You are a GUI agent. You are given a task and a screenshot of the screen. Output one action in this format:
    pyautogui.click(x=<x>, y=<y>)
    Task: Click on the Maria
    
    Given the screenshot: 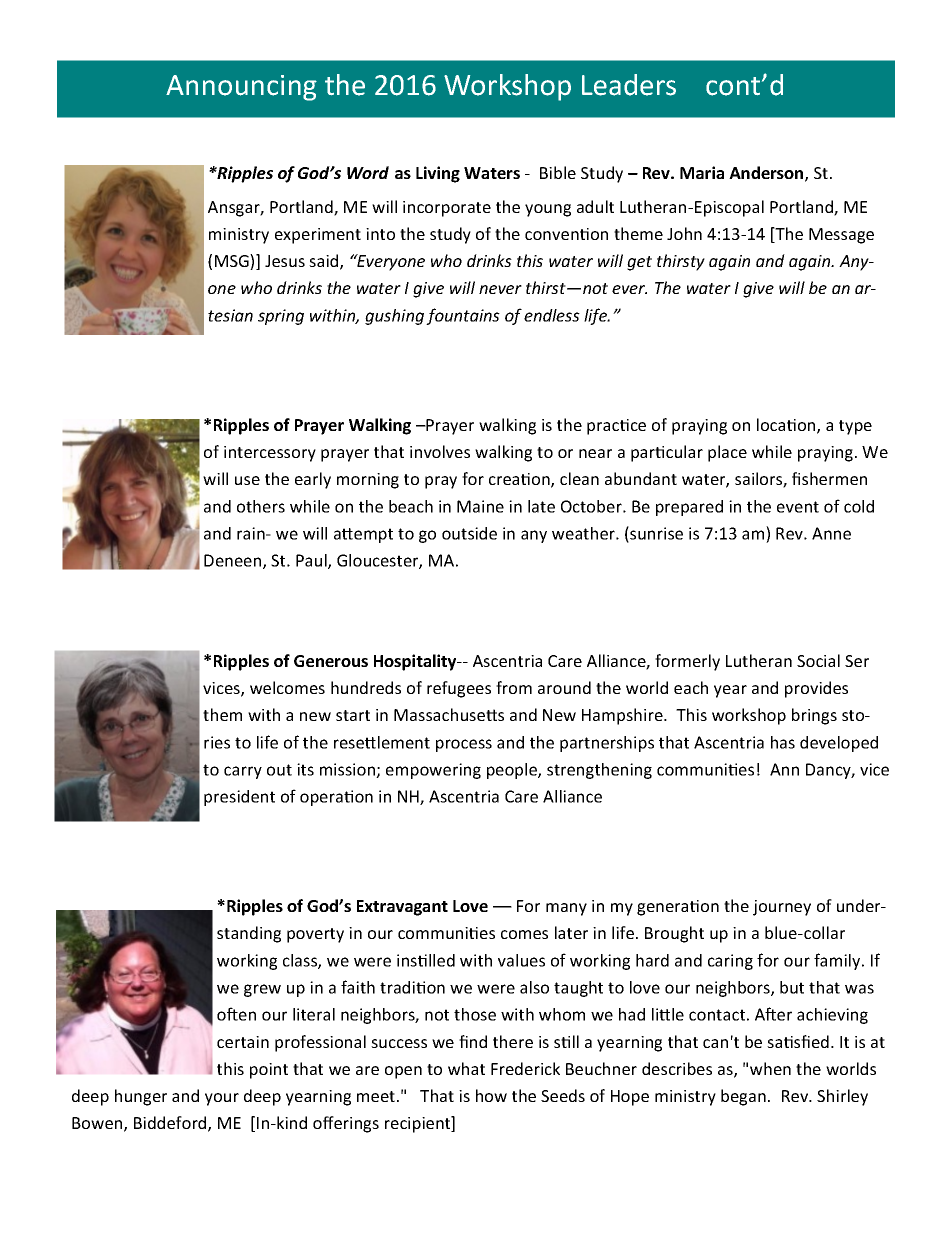 What is the action you would take?
    pyautogui.click(x=702, y=172)
